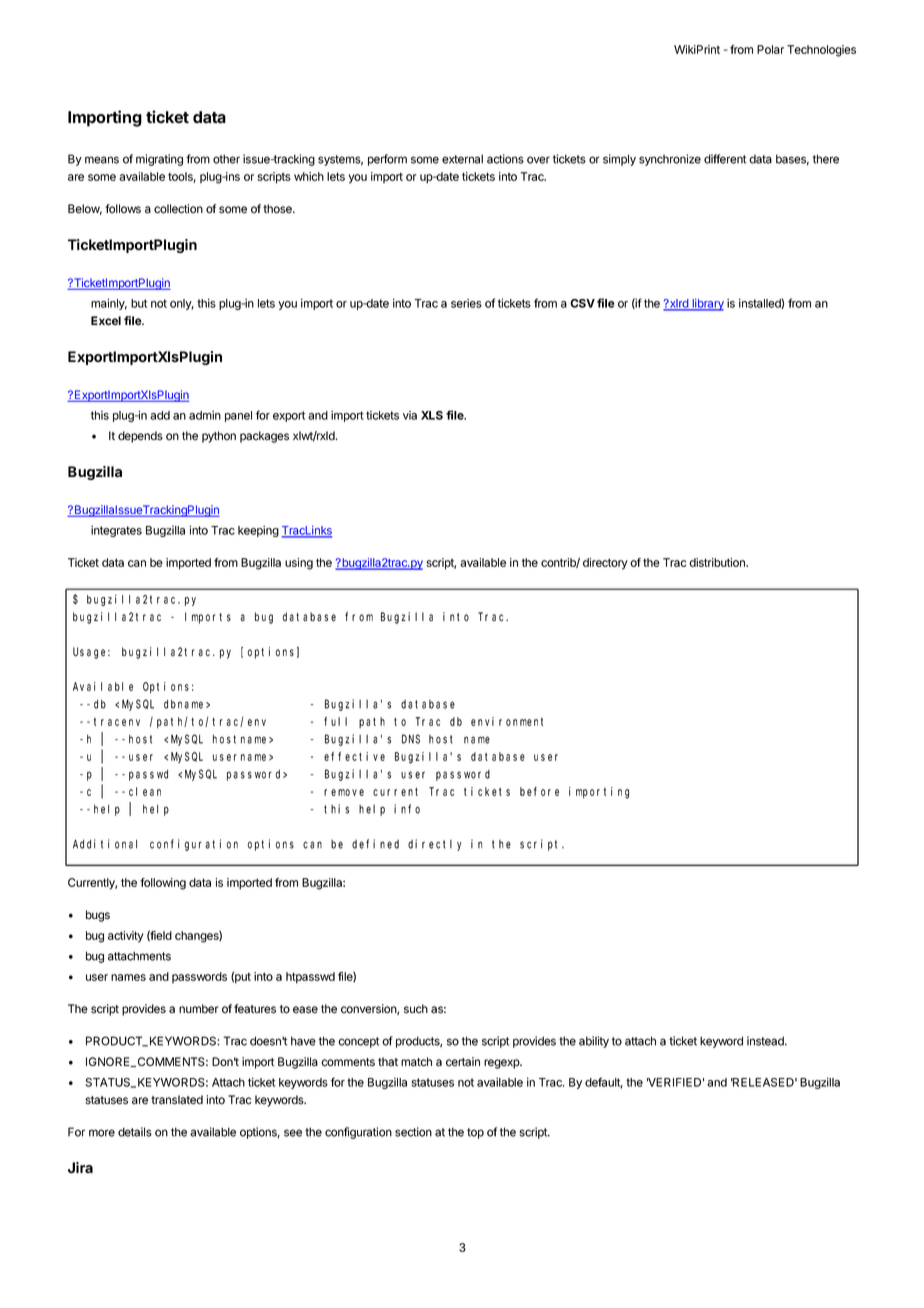 The height and width of the screenshot is (1308, 924). Describe the element at coordinates (116, 531) in the screenshot. I see `integrates` at that location.
